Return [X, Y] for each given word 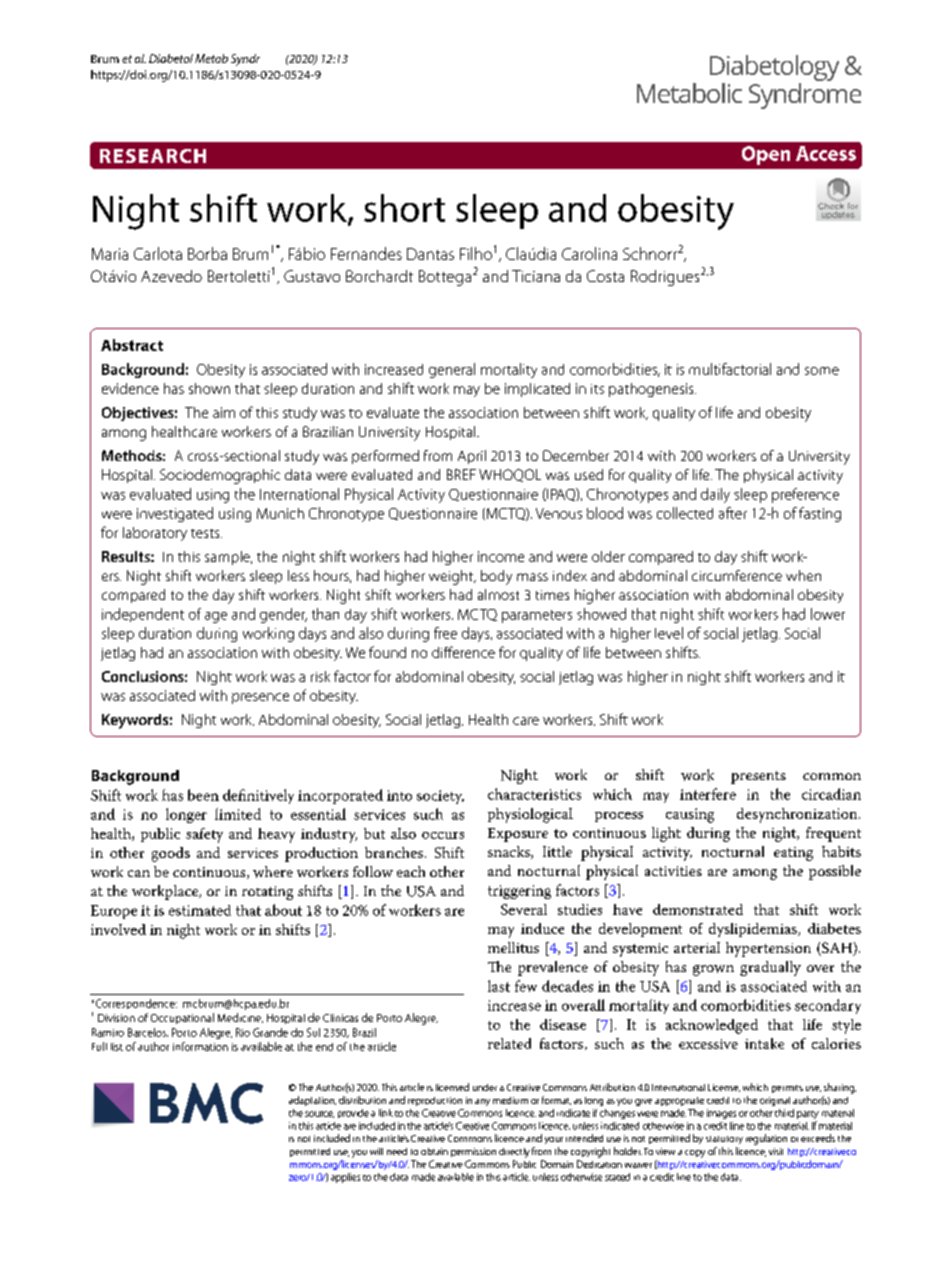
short [404, 208]
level [669, 633]
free [445, 633]
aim [224, 412]
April [472, 457]
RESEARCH [153, 156]
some [822, 371]
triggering [519, 892]
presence [260, 698]
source [319, 1114]
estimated [200, 910]
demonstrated [698, 909]
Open [766, 155]
